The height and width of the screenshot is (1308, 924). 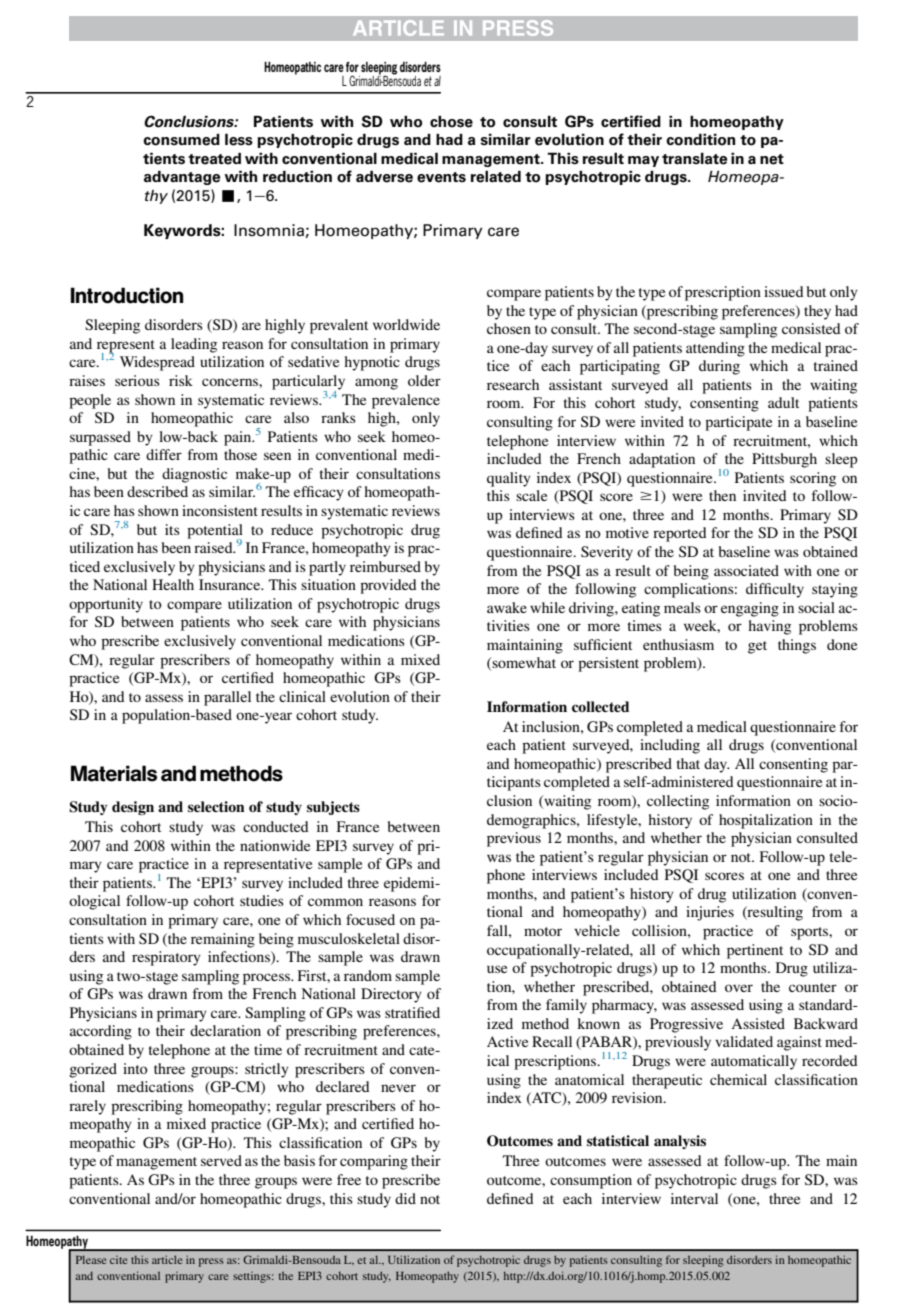 What do you see at coordinates (405, 1198) in the screenshot?
I see `did` at bounding box center [405, 1198].
